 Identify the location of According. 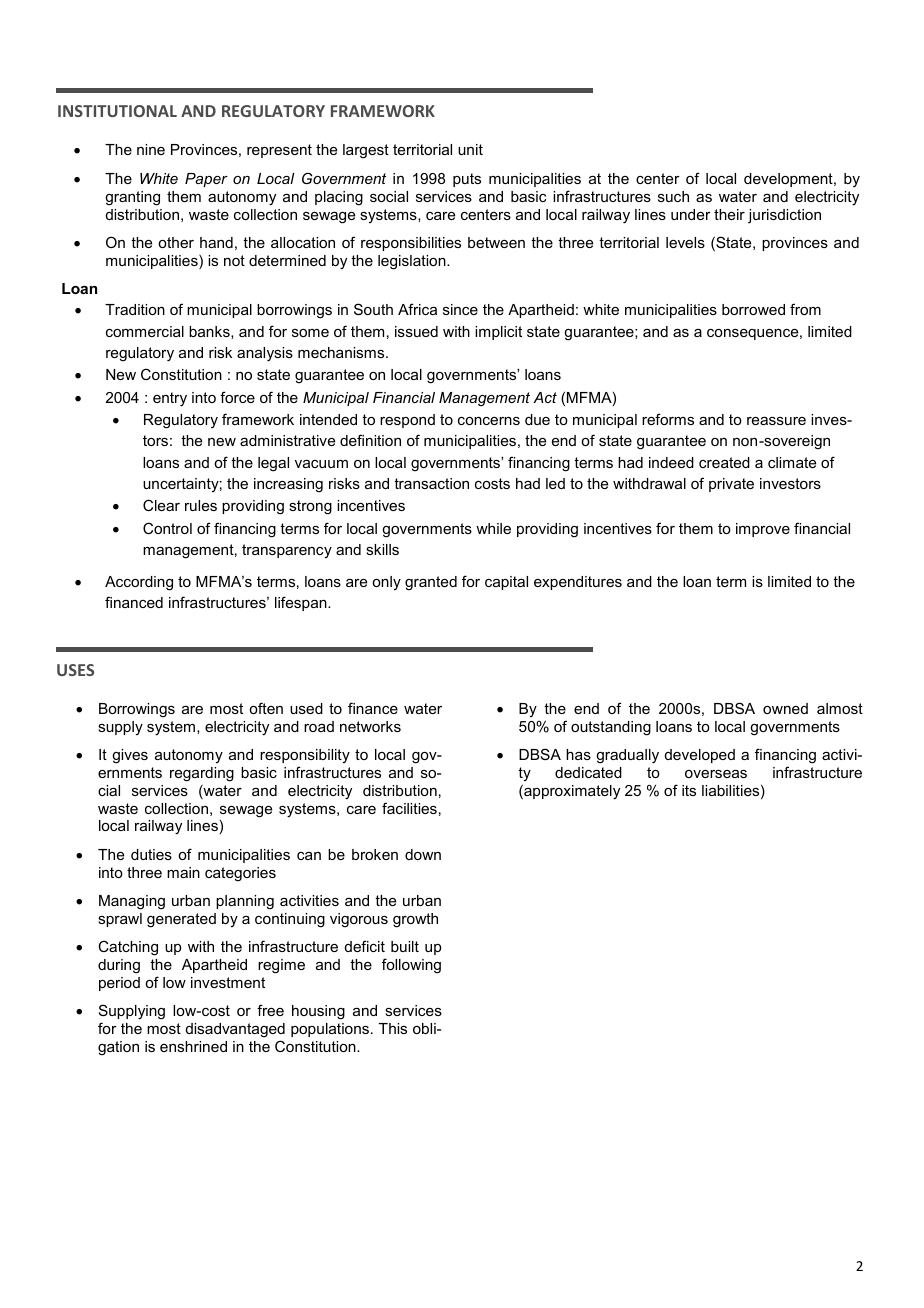
(139, 583).
